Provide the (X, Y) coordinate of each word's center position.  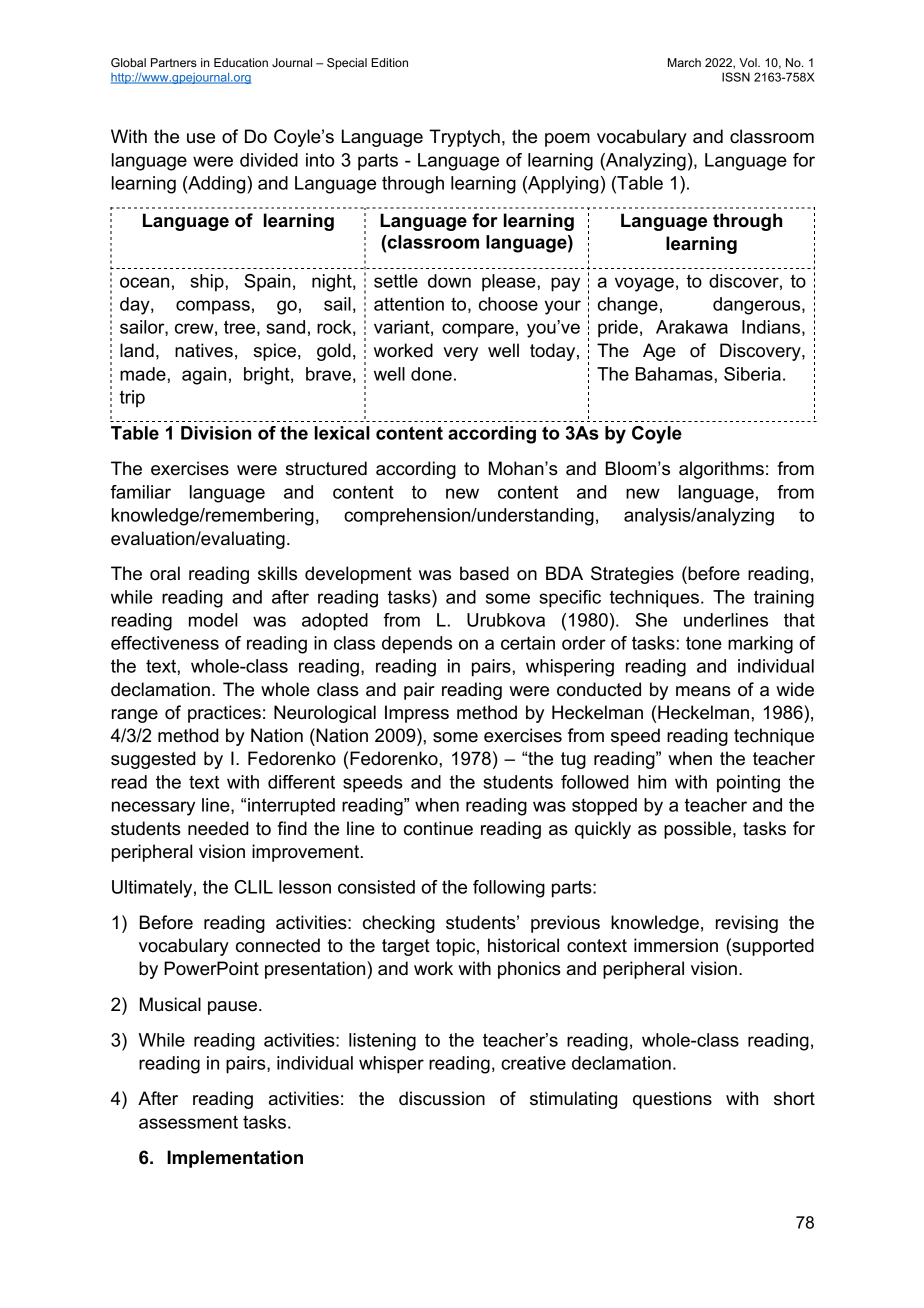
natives (204, 350)
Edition (389, 62)
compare (478, 330)
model (213, 620)
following (509, 889)
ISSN (736, 77)
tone (704, 643)
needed (218, 828)
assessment (188, 1122)
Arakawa (692, 327)
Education (241, 62)
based (484, 573)
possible (699, 830)
